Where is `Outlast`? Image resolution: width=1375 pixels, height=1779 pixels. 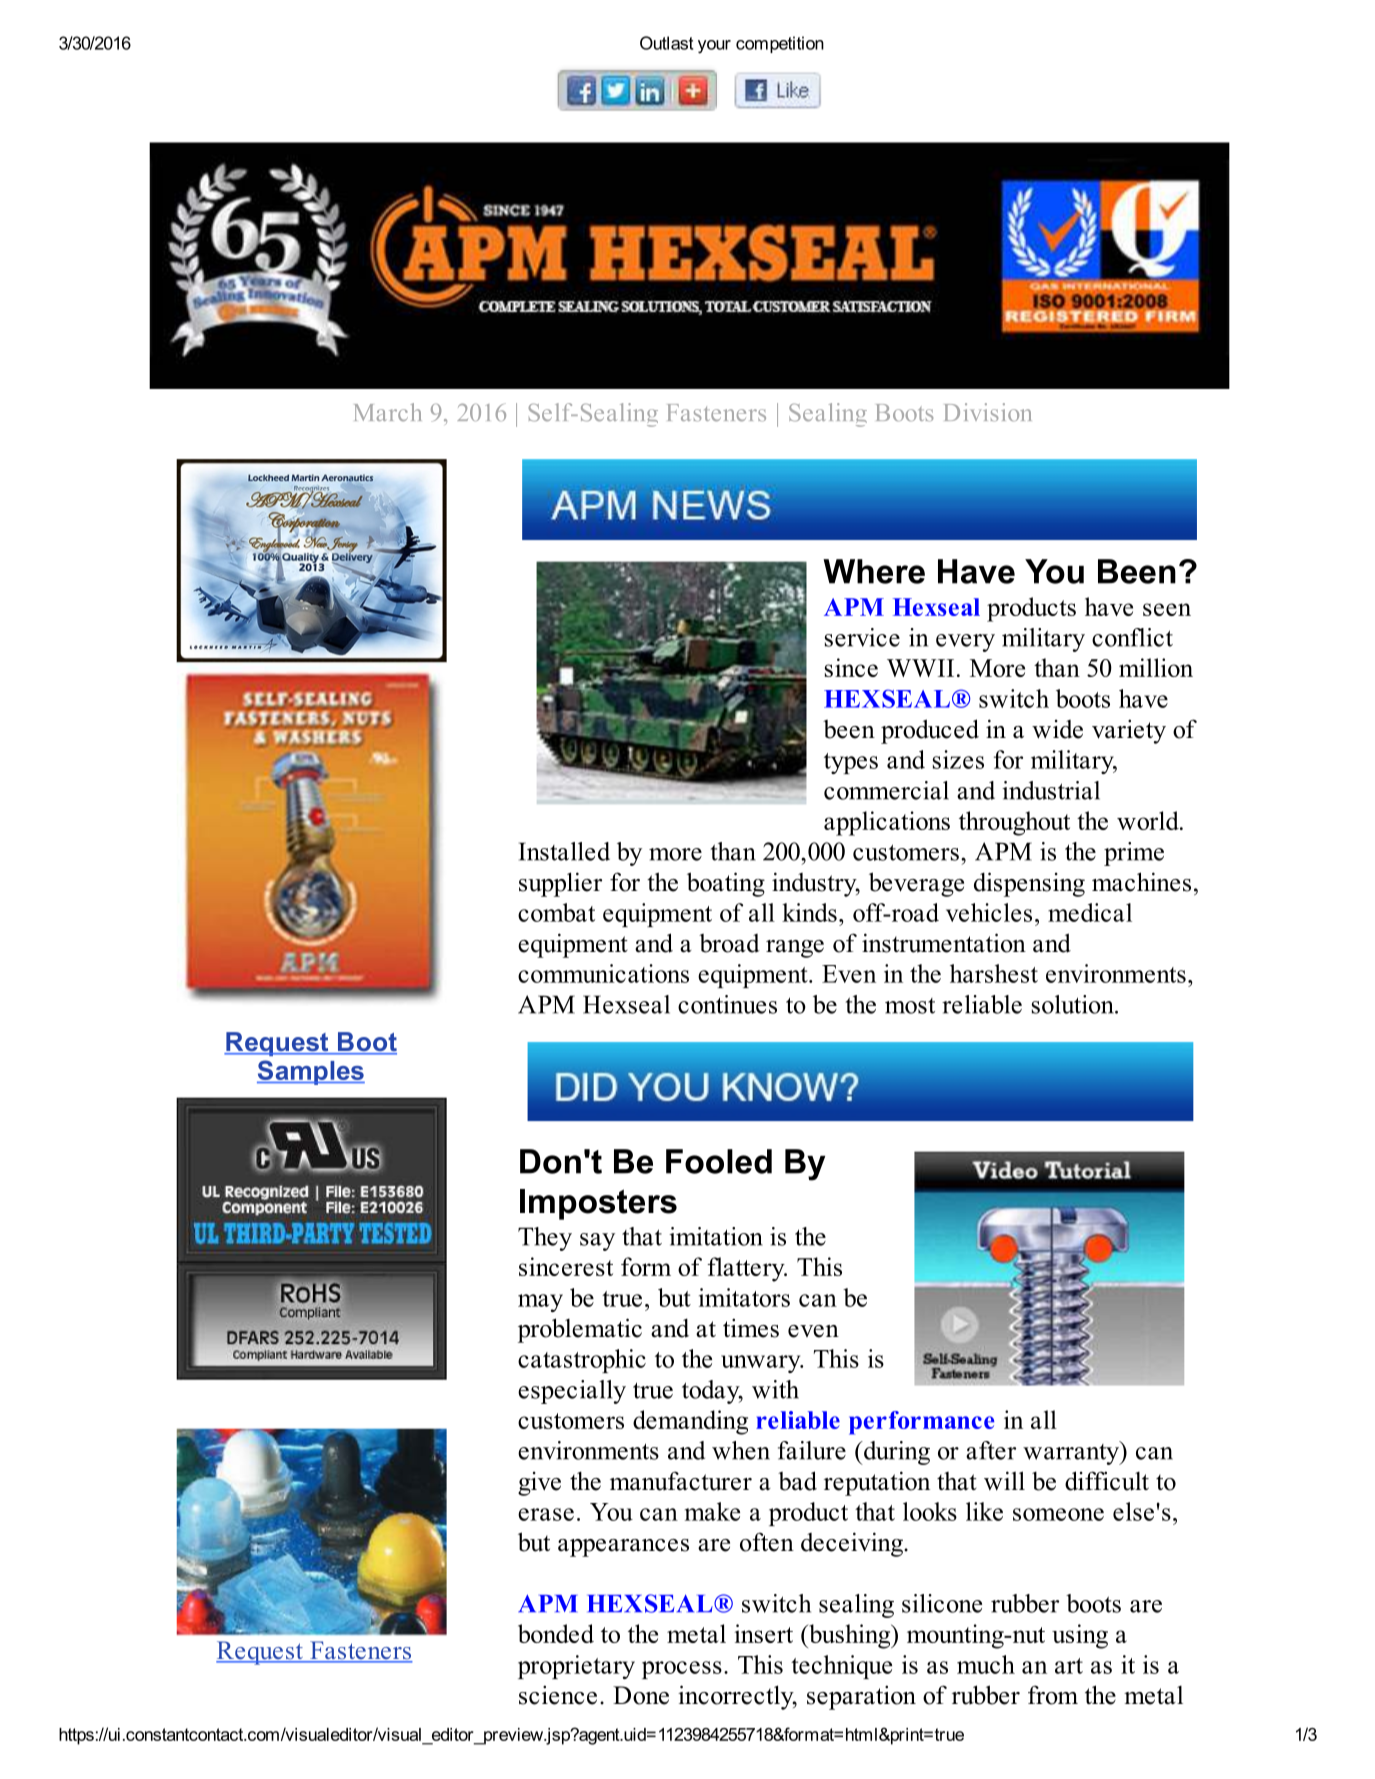
Outlast is located at coordinates (666, 43).
